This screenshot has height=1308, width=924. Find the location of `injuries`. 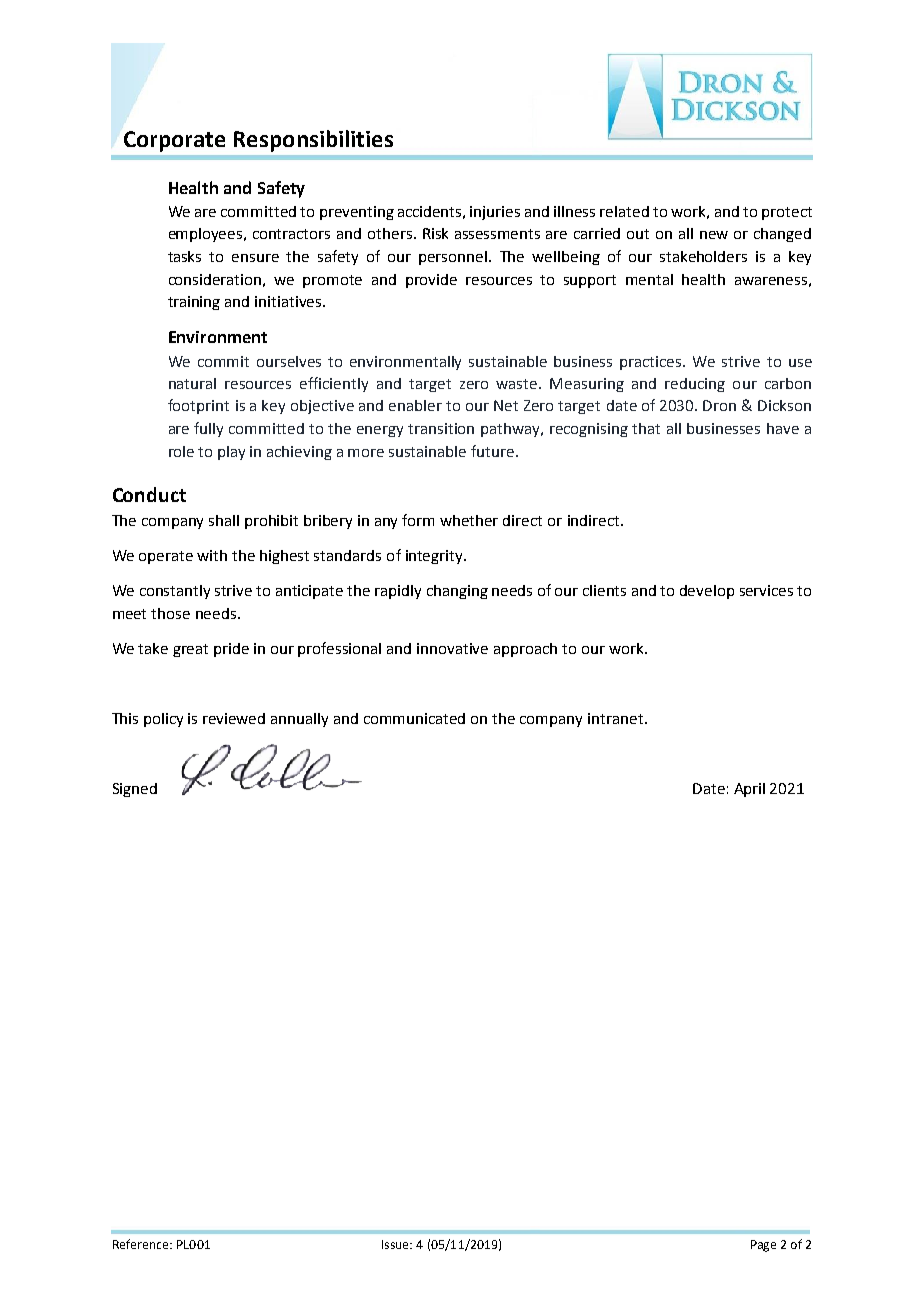

injuries is located at coordinates (495, 213).
